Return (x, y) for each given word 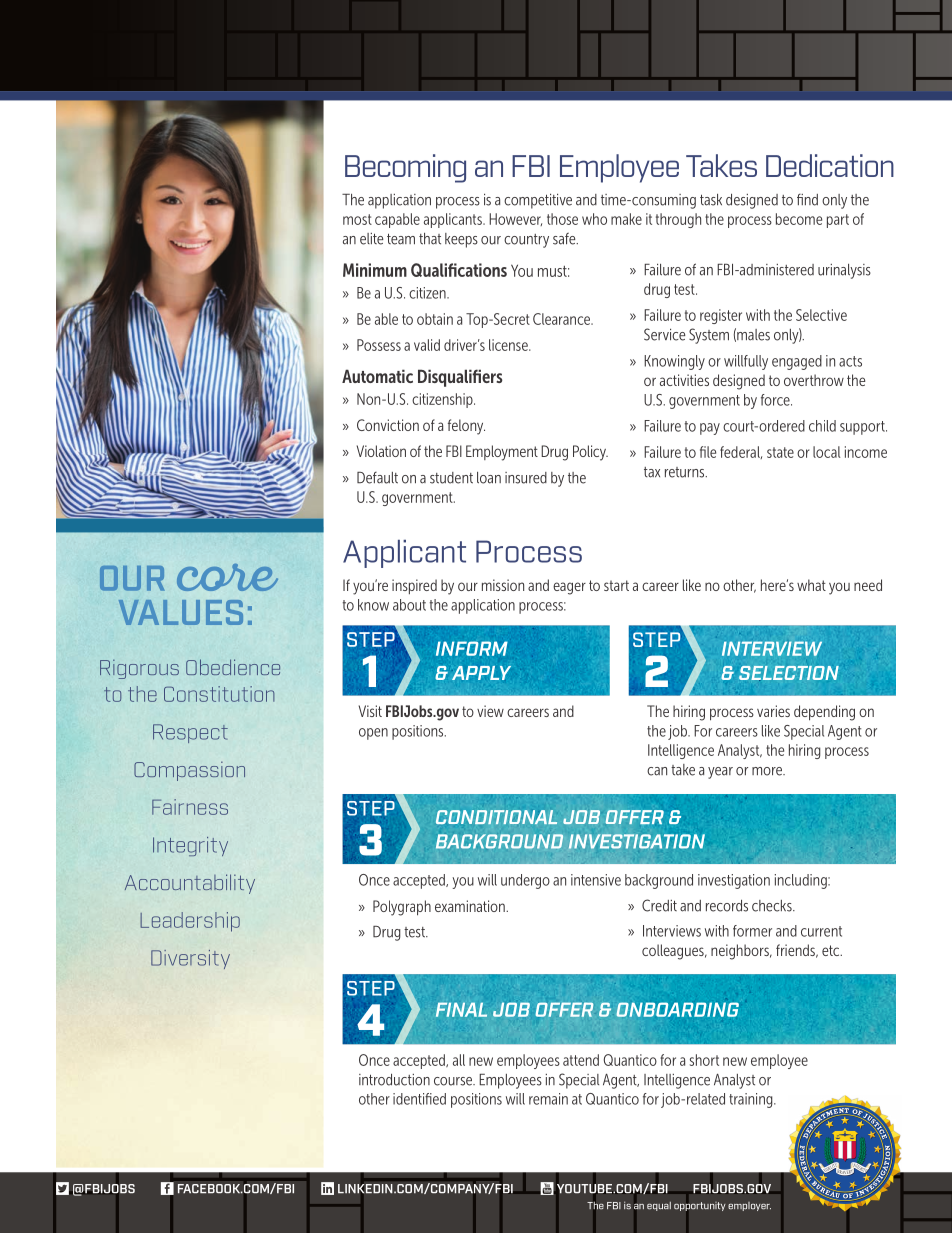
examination (471, 906)
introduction (394, 1080)
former (752, 931)
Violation (381, 451)
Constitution (219, 694)
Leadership (190, 922)
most (357, 219)
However (515, 219)
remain (548, 1099)
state (780, 452)
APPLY (481, 673)
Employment (502, 453)
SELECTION (789, 673)
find (807, 200)
